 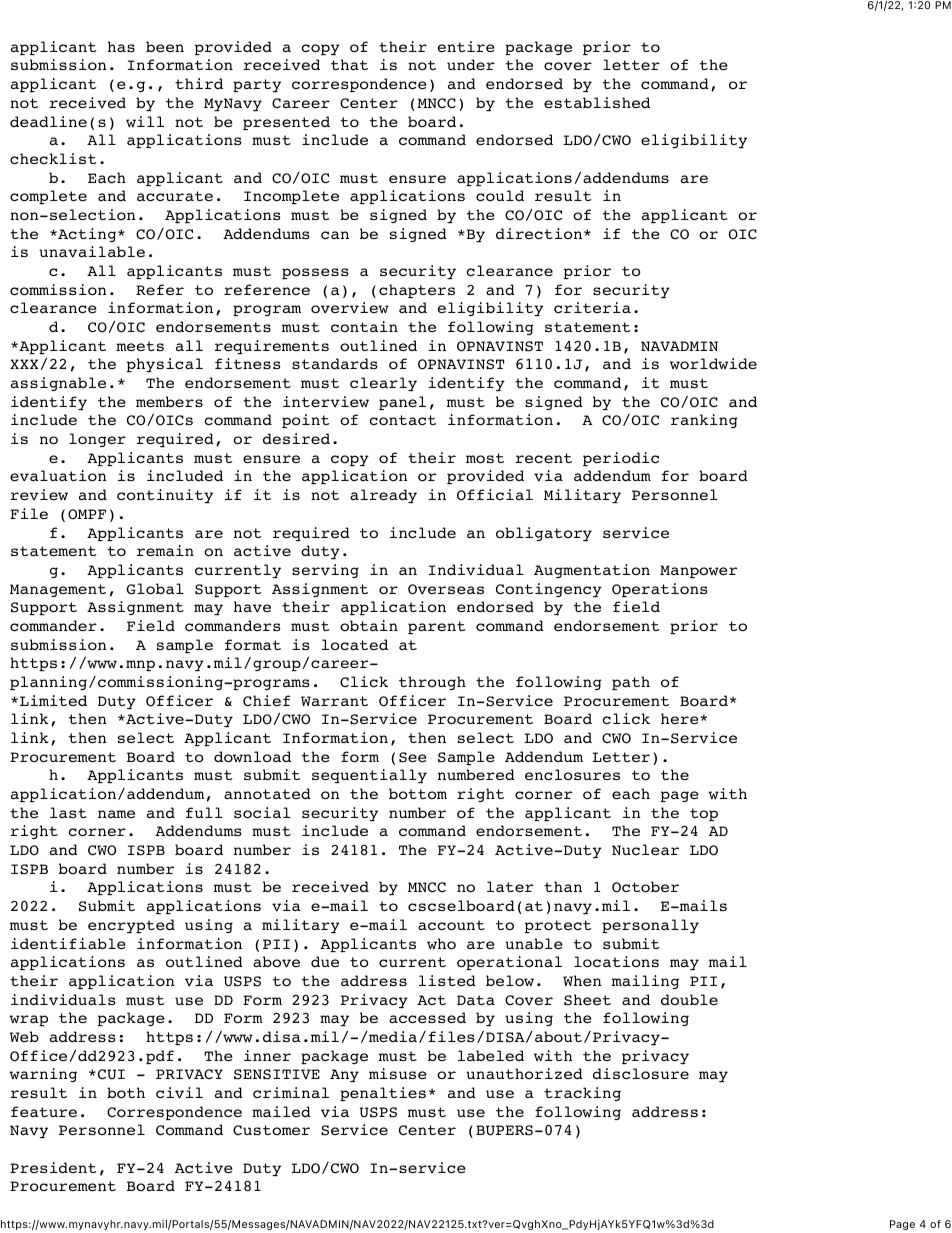 I want to click on name, so click(x=116, y=814).
